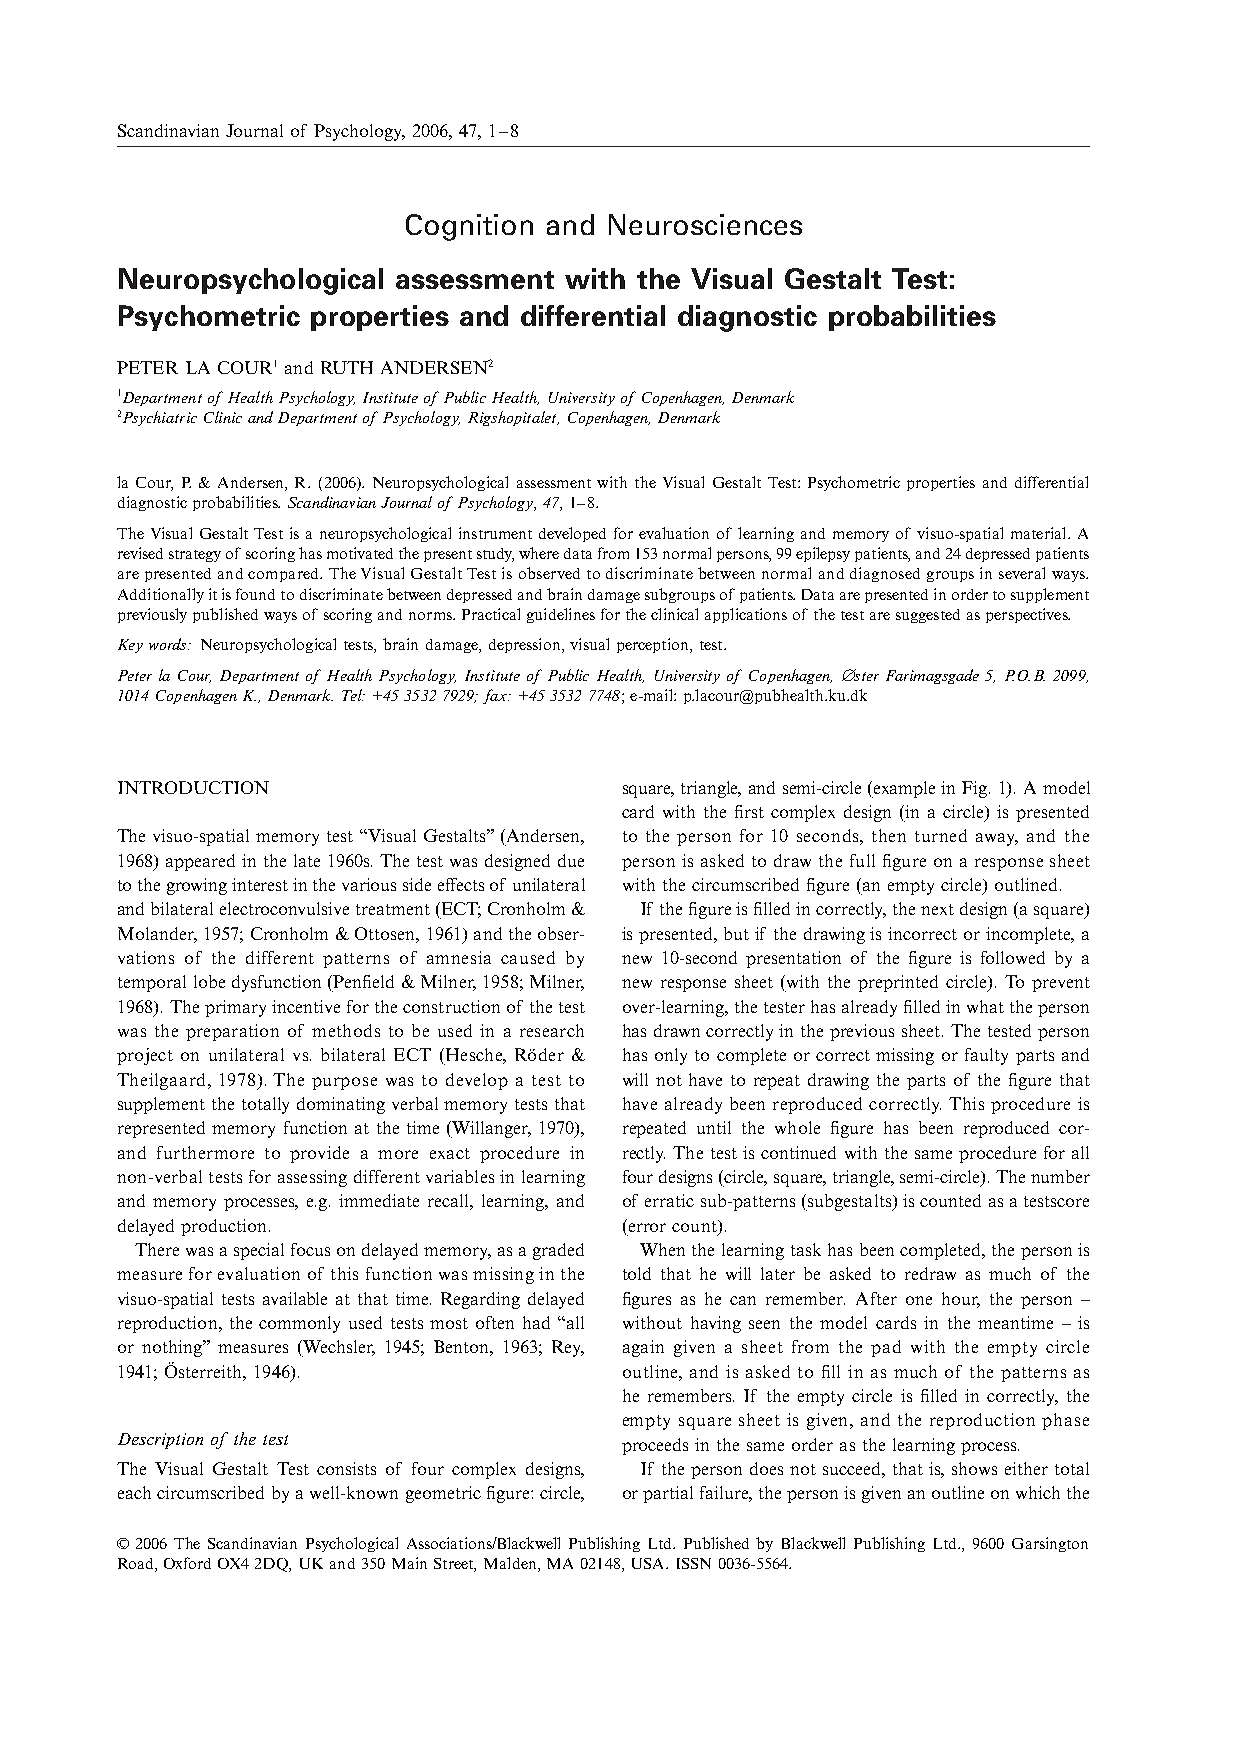 This page has width=1241, height=1742. Describe the element at coordinates (705, 224) in the page. I see `Neurosciences` at that location.
